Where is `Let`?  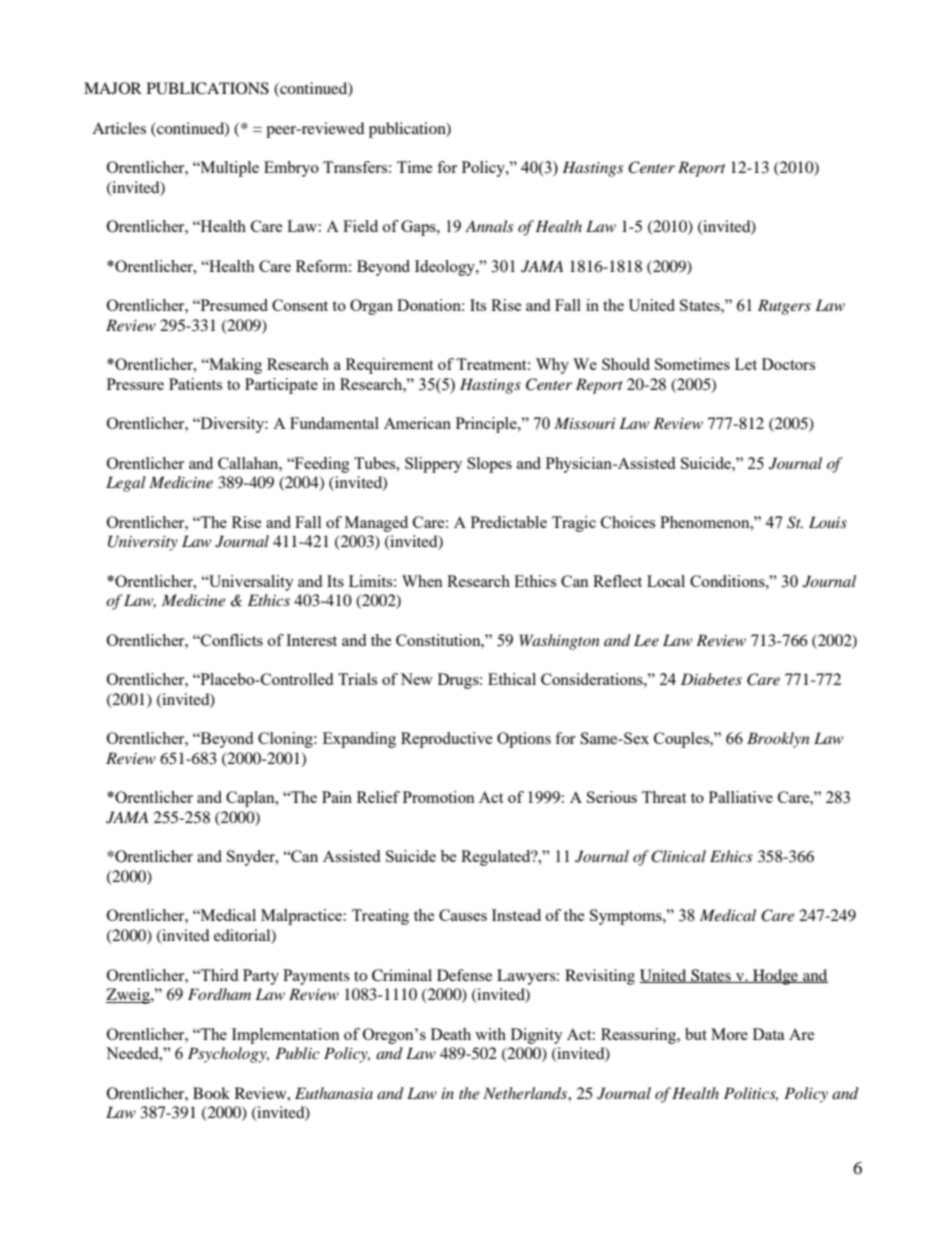 Let is located at coordinates (746, 364).
